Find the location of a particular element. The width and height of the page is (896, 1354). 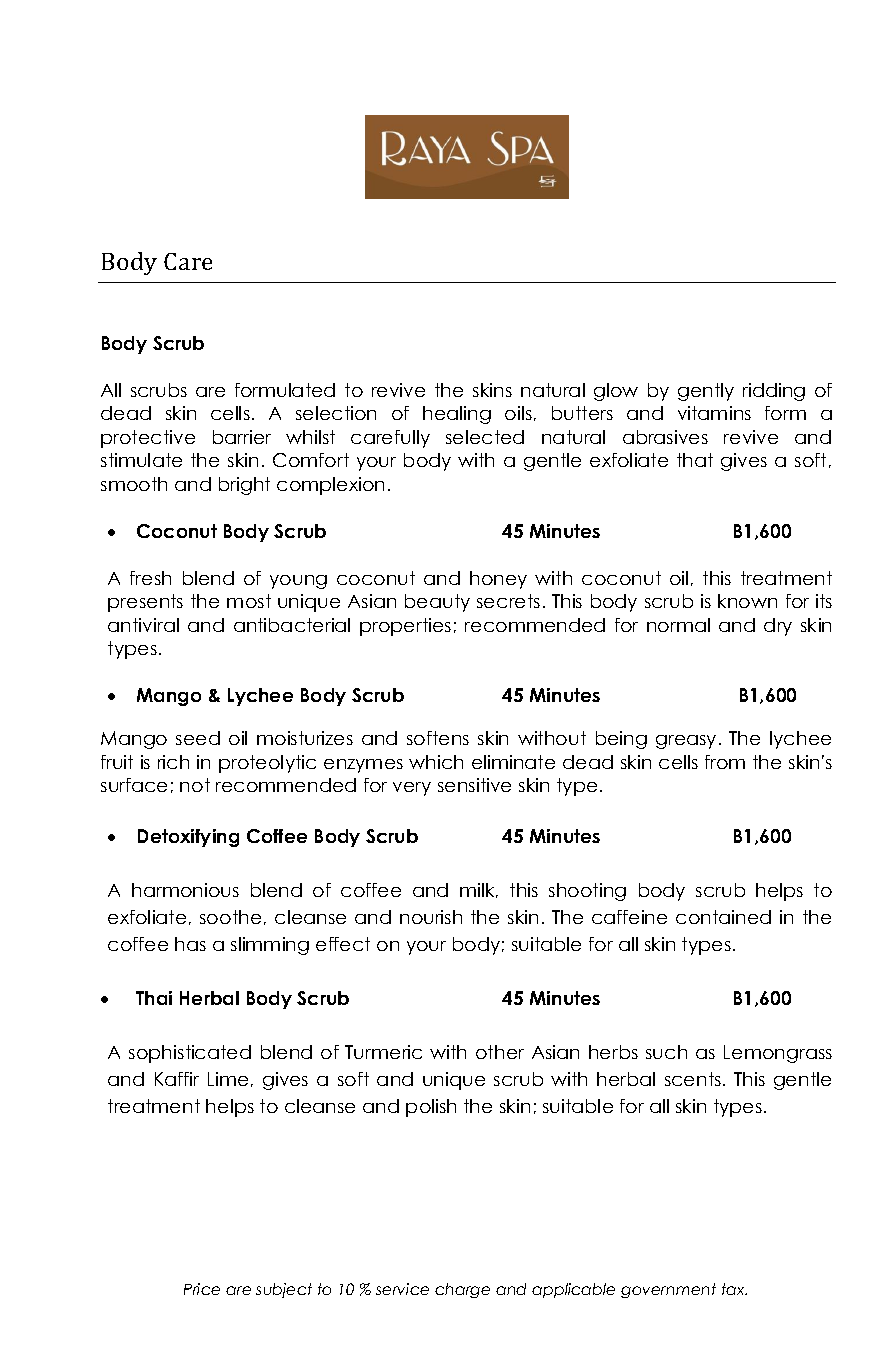

barrier is located at coordinates (242, 437).
